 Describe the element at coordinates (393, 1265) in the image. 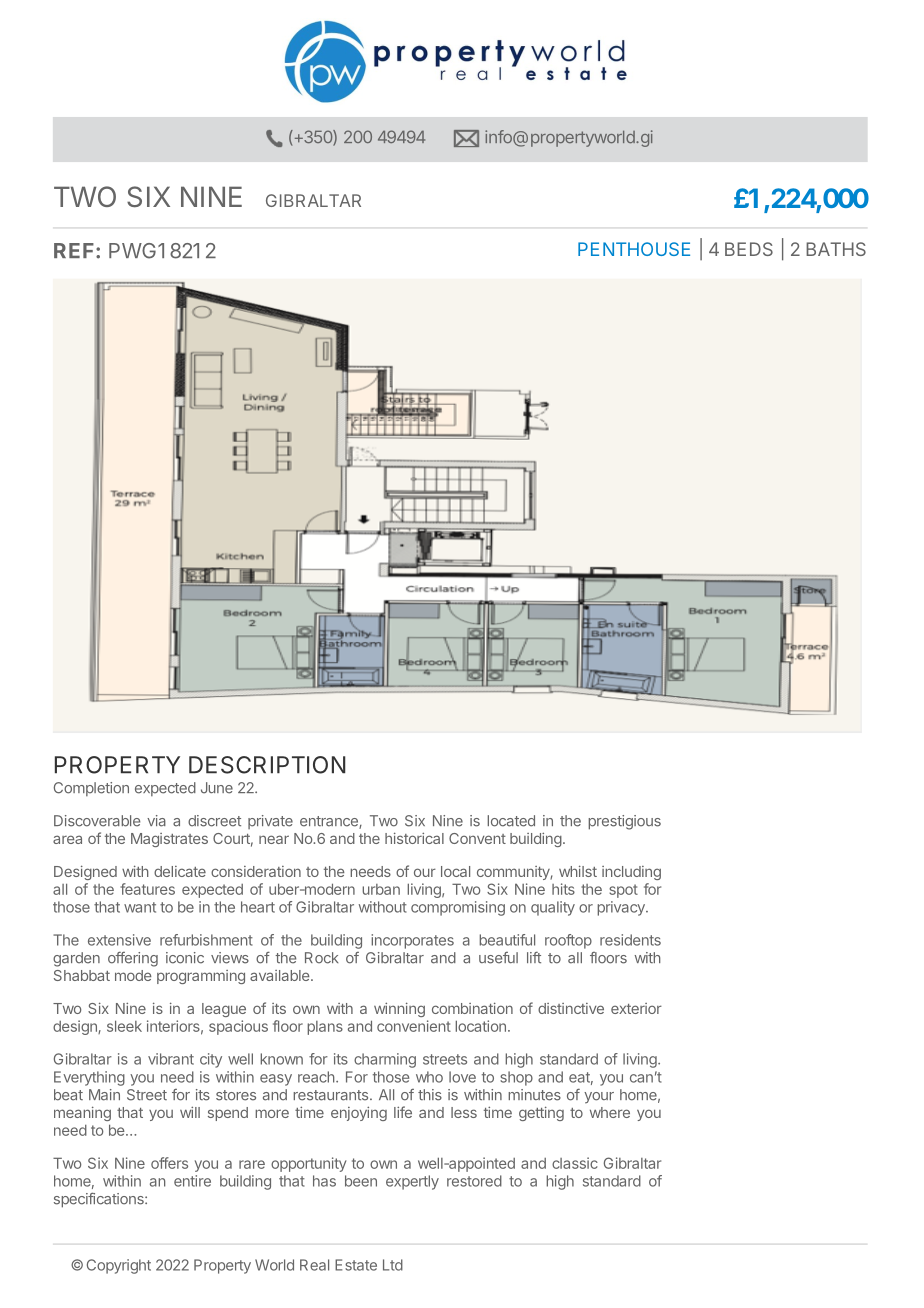

I see `Ltd` at that location.
